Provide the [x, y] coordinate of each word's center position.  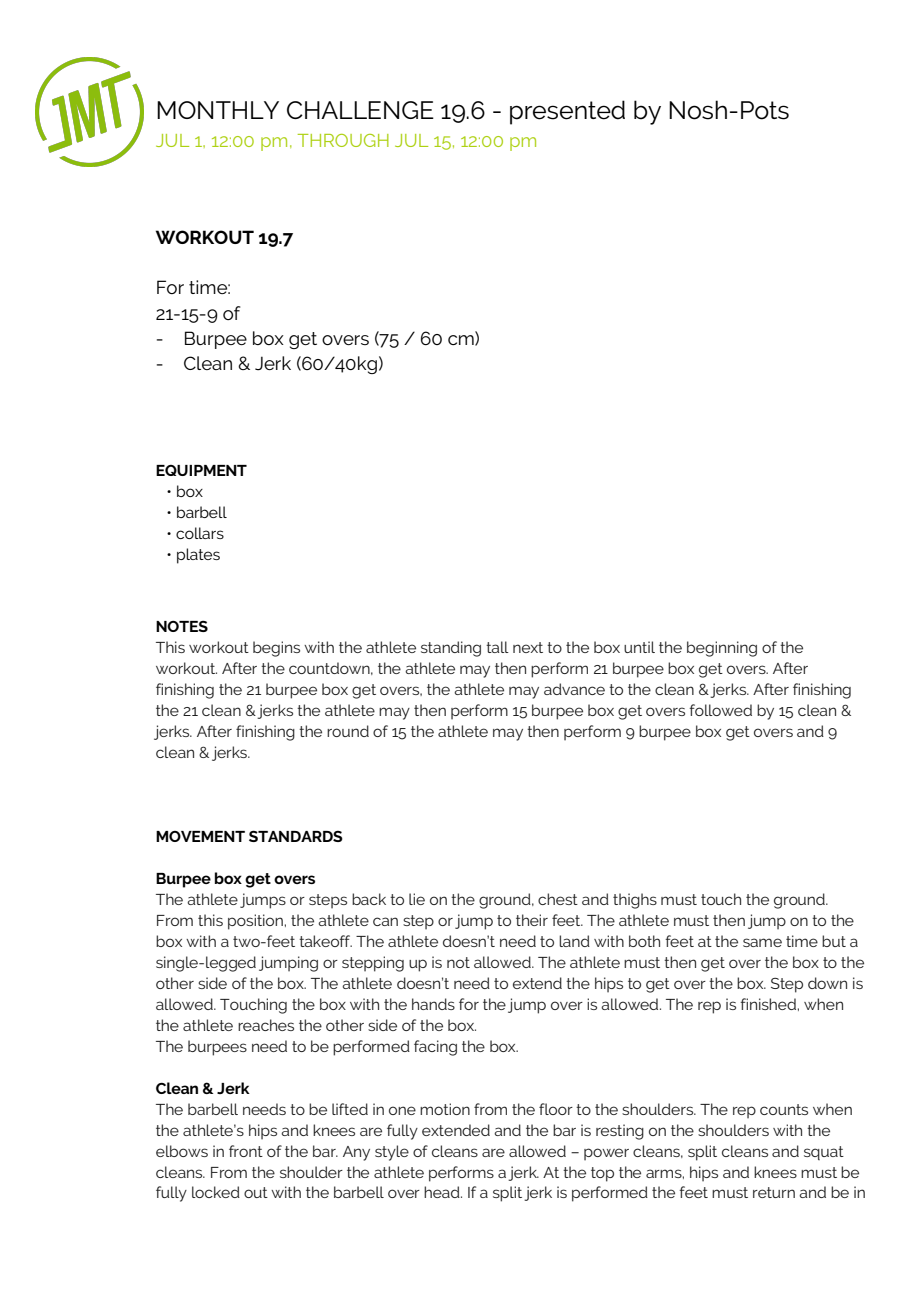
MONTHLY [218, 110]
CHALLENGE [360, 110]
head [443, 1192]
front [246, 1151]
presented [567, 112]
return [774, 1192]
